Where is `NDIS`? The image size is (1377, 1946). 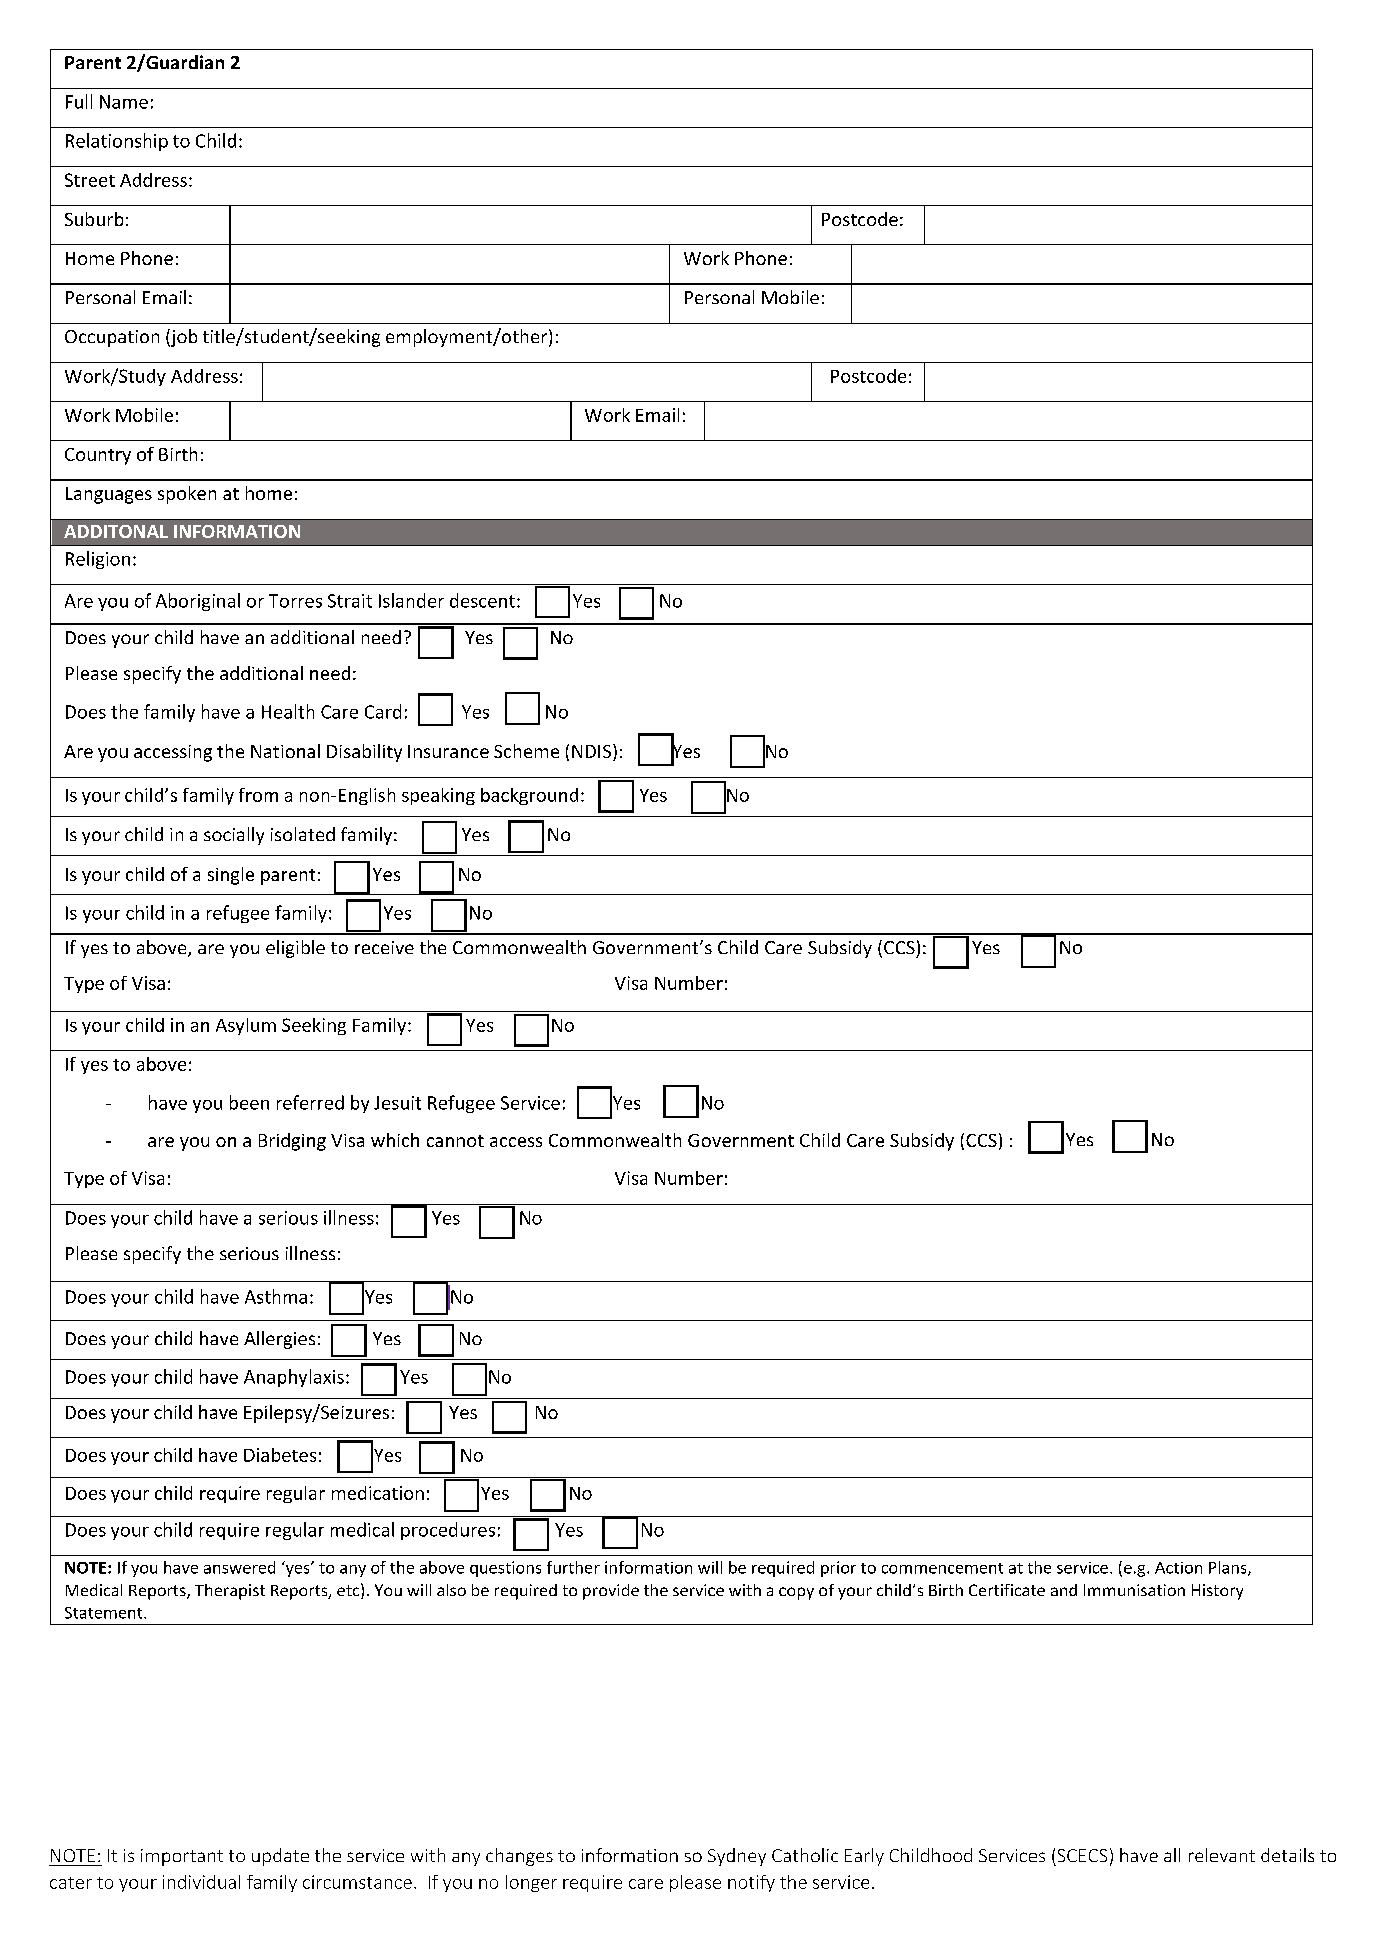 NDIS is located at coordinates (593, 752).
